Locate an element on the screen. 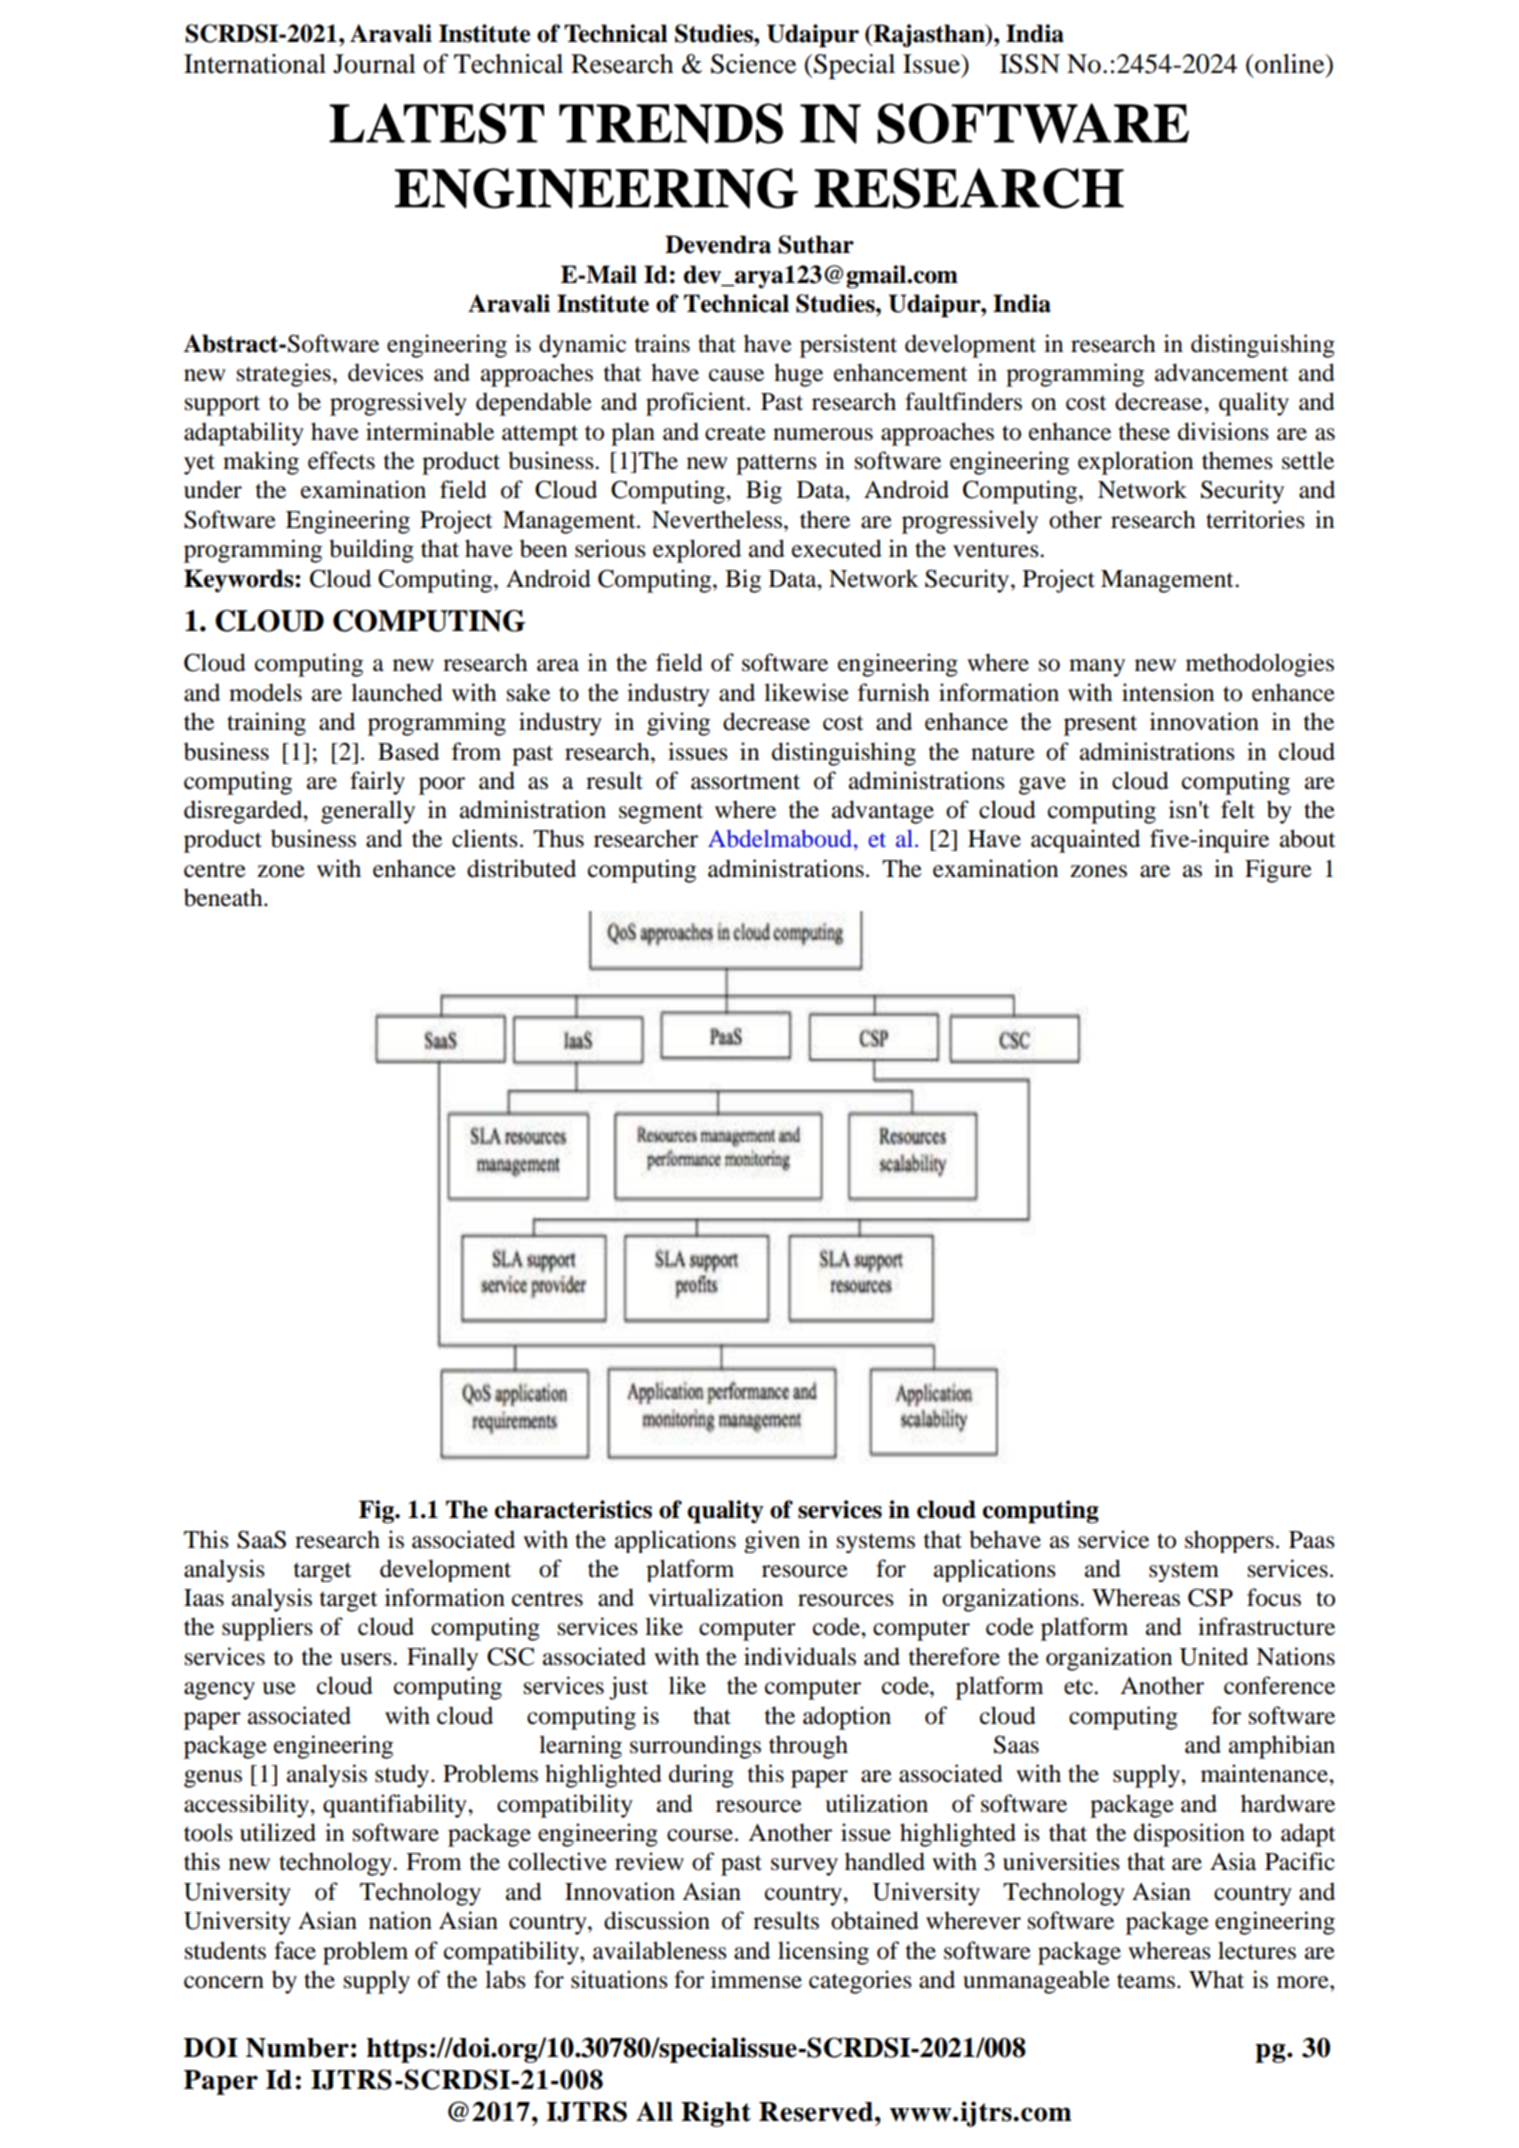 This screenshot has height=2148, width=1519. beneath is located at coordinates (224, 897).
